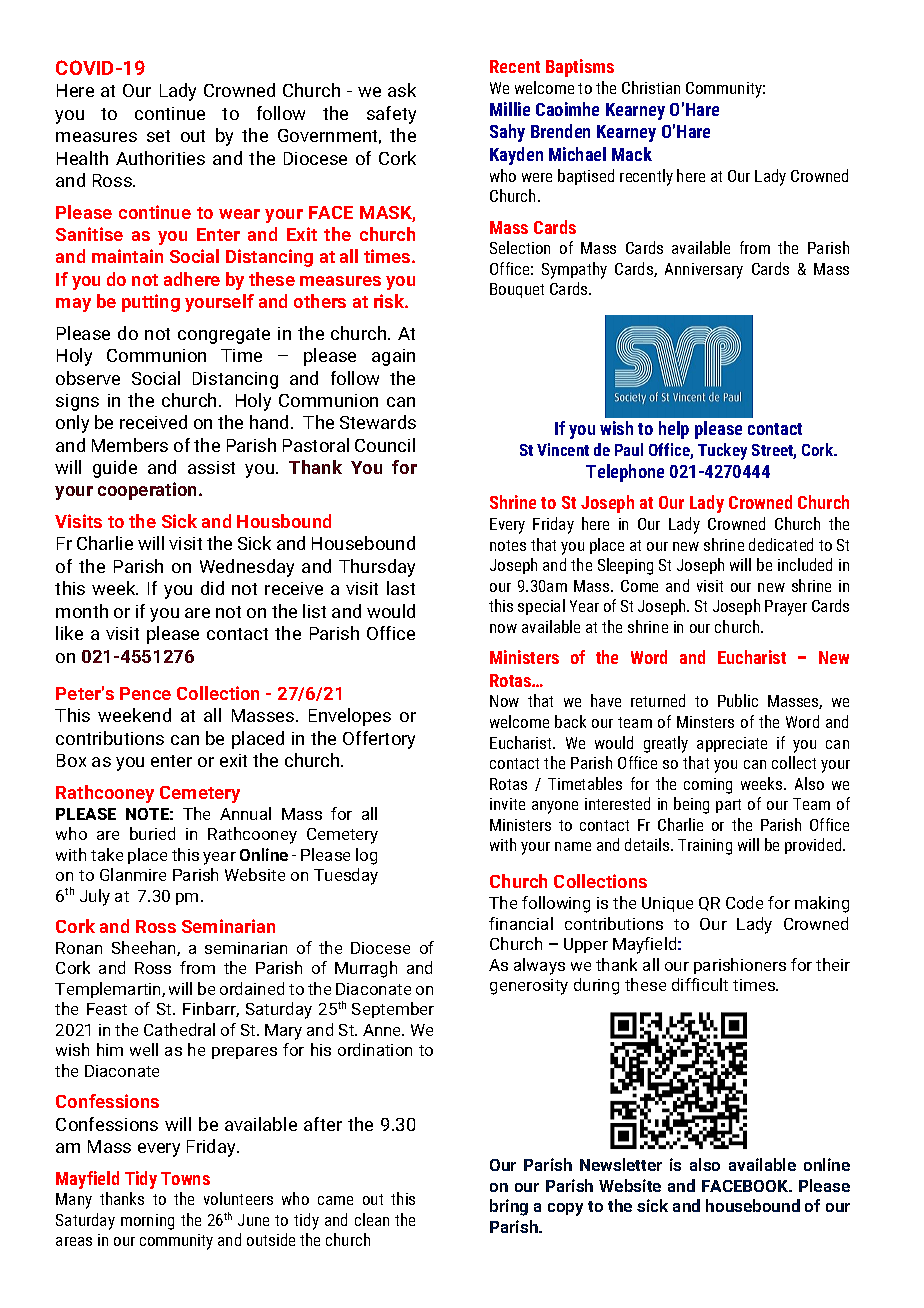 The width and height of the screenshot is (924, 1308). I want to click on invite, so click(507, 804).
